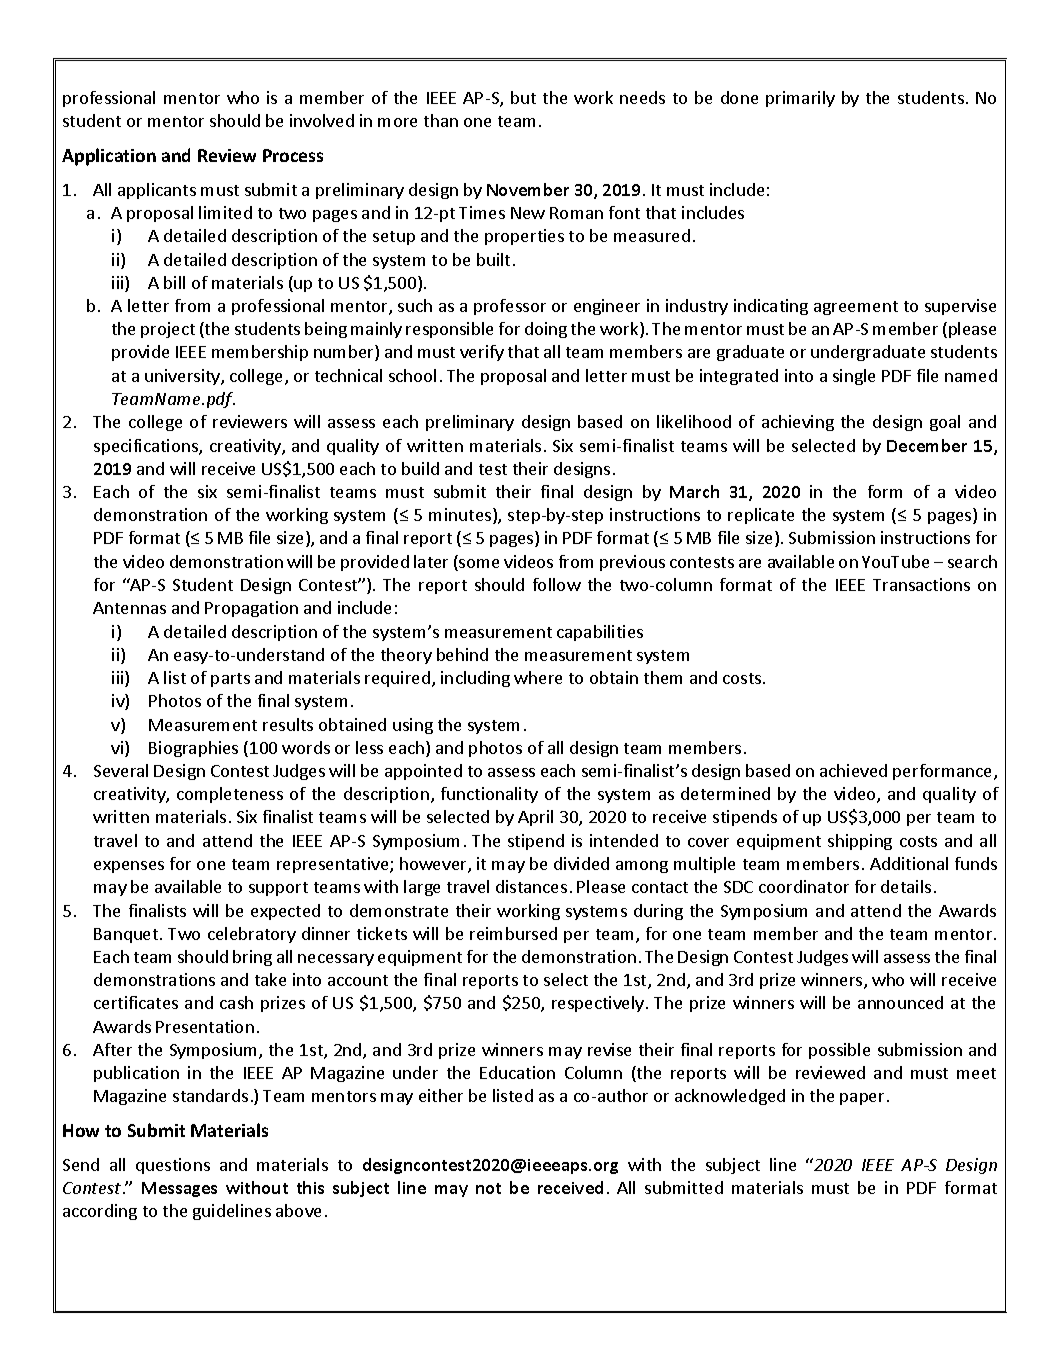 Image resolution: width=1060 pixels, height=1371 pixels. What do you see at coordinates (513, 933) in the document?
I see `reimbursed` at bounding box center [513, 933].
